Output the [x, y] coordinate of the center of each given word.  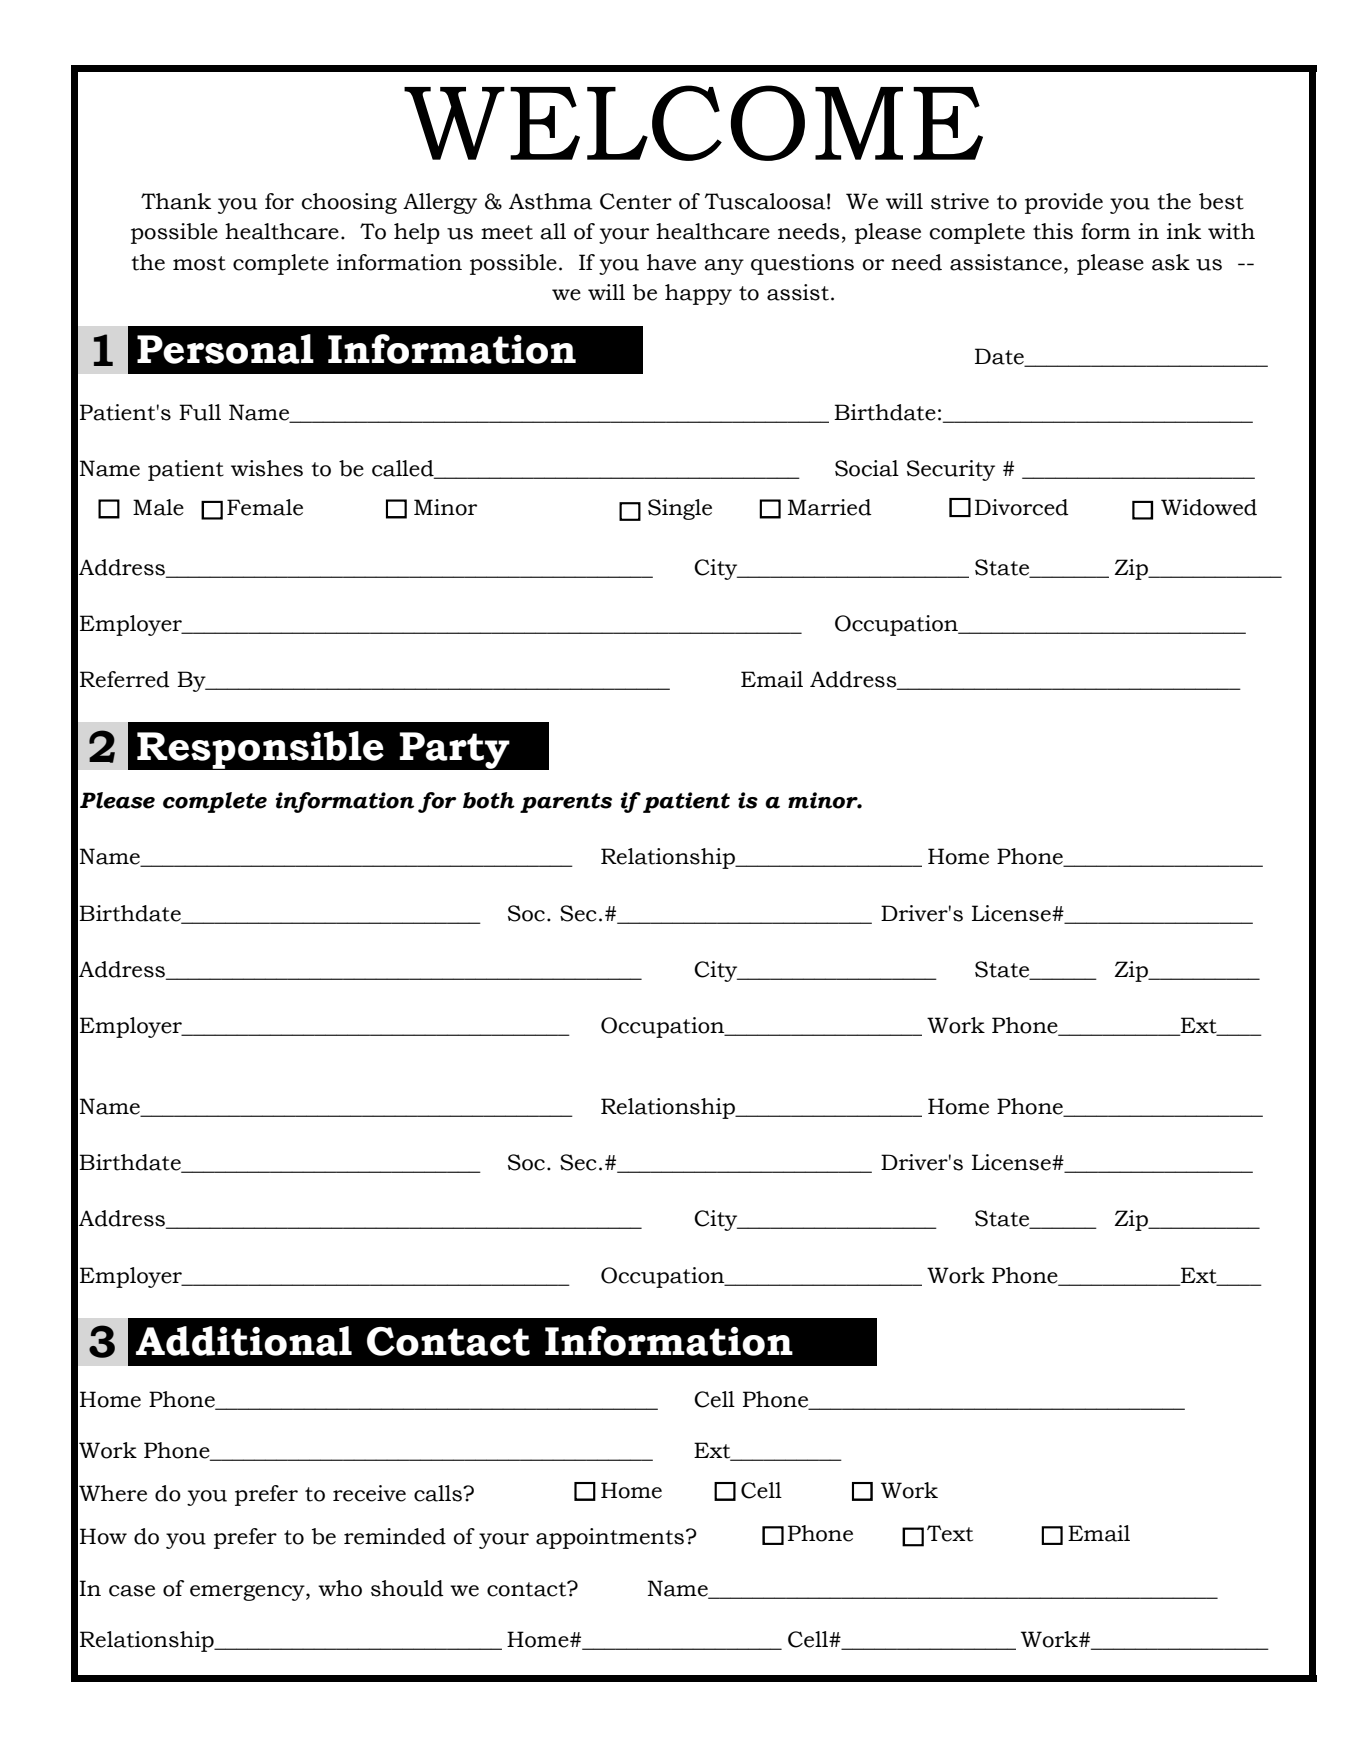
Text [950, 1533]
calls [439, 1493]
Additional [244, 1341]
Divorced [1022, 507]
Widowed [1209, 507]
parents [566, 803]
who [340, 1588]
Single [680, 509]
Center [636, 201]
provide [1064, 203]
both [489, 800]
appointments [610, 1538]
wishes [267, 468]
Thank [176, 201]
